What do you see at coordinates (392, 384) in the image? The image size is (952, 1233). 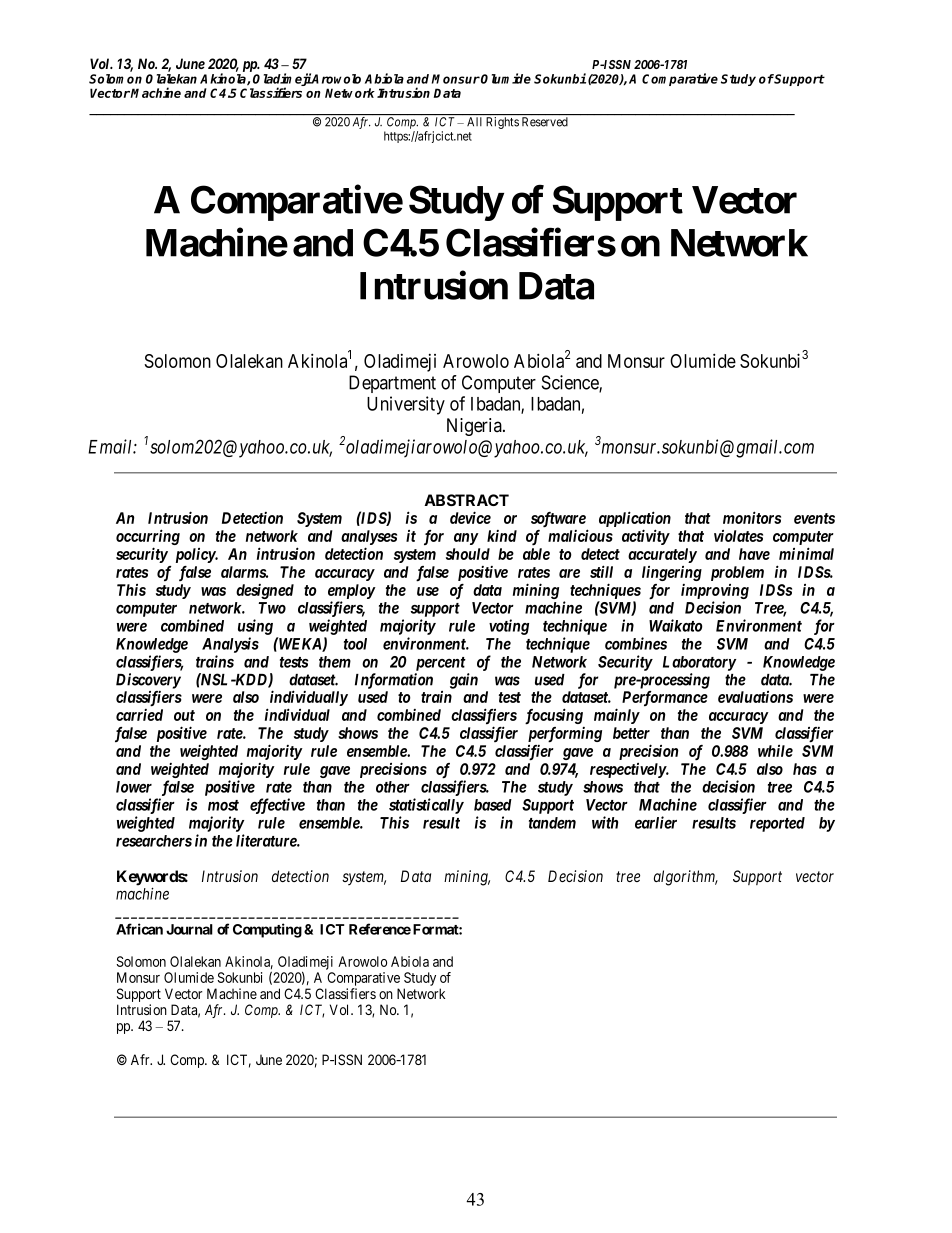 I see `Department` at bounding box center [392, 384].
